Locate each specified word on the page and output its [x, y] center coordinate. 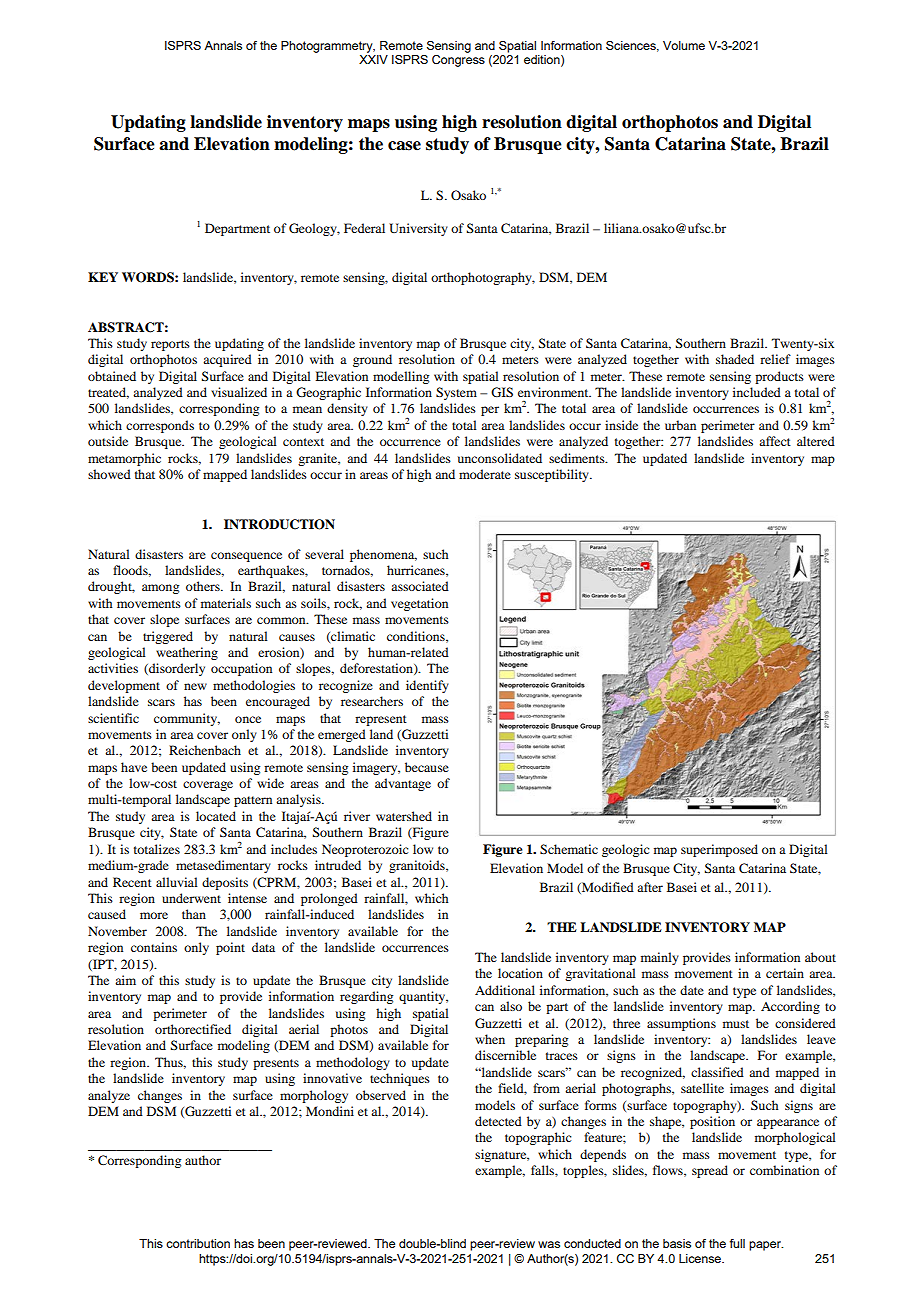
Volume [684, 45]
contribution [198, 1243]
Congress [458, 61]
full [737, 1243]
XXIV [373, 59]
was [549, 1244]
